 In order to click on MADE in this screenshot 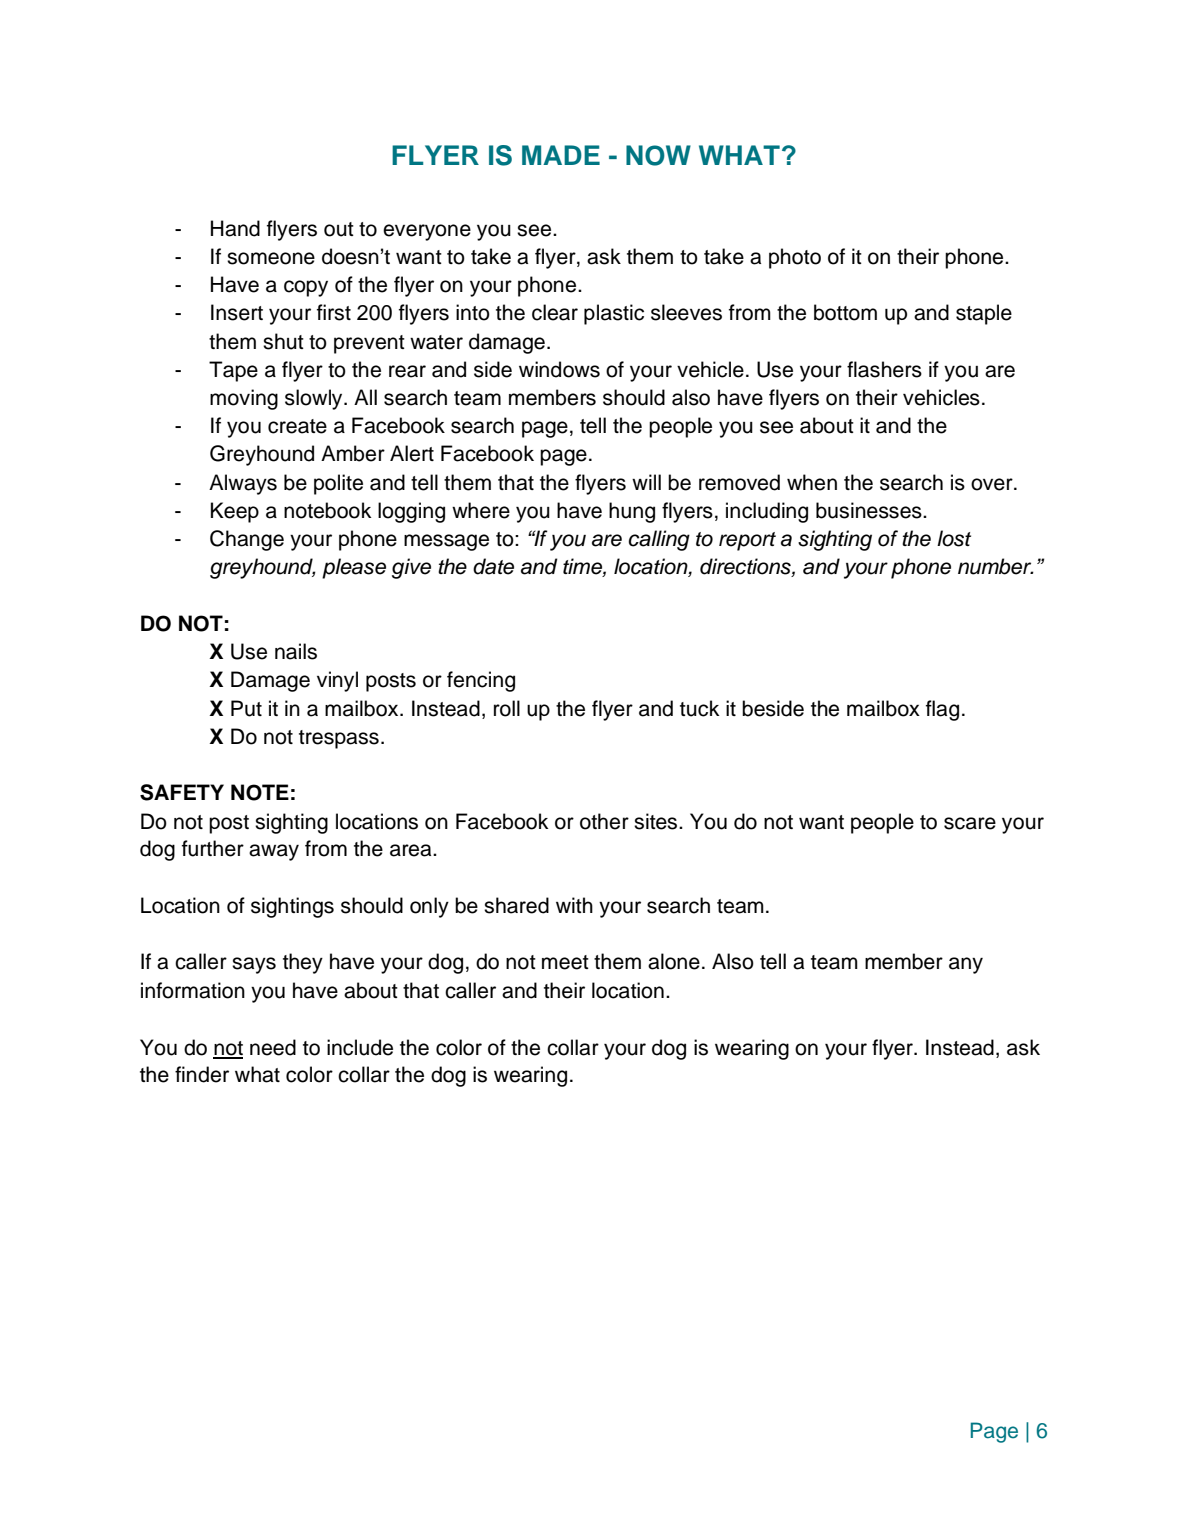, I will do `click(561, 155)`.
